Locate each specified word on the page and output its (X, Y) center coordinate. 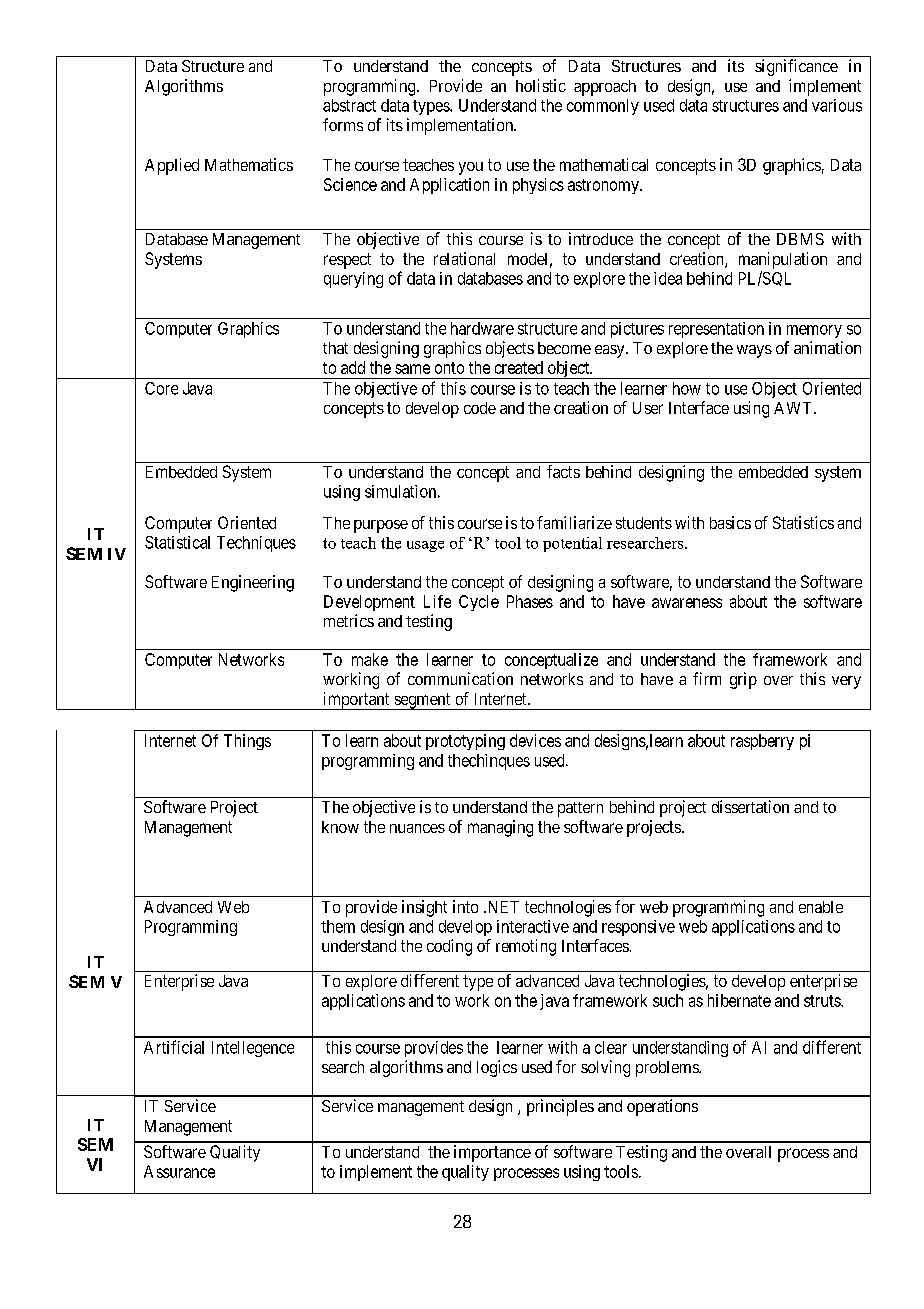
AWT (794, 408)
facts (563, 471)
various (837, 105)
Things (247, 742)
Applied (172, 166)
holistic (541, 85)
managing (500, 828)
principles (560, 1107)
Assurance (179, 1171)
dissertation (750, 806)
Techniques (256, 544)
